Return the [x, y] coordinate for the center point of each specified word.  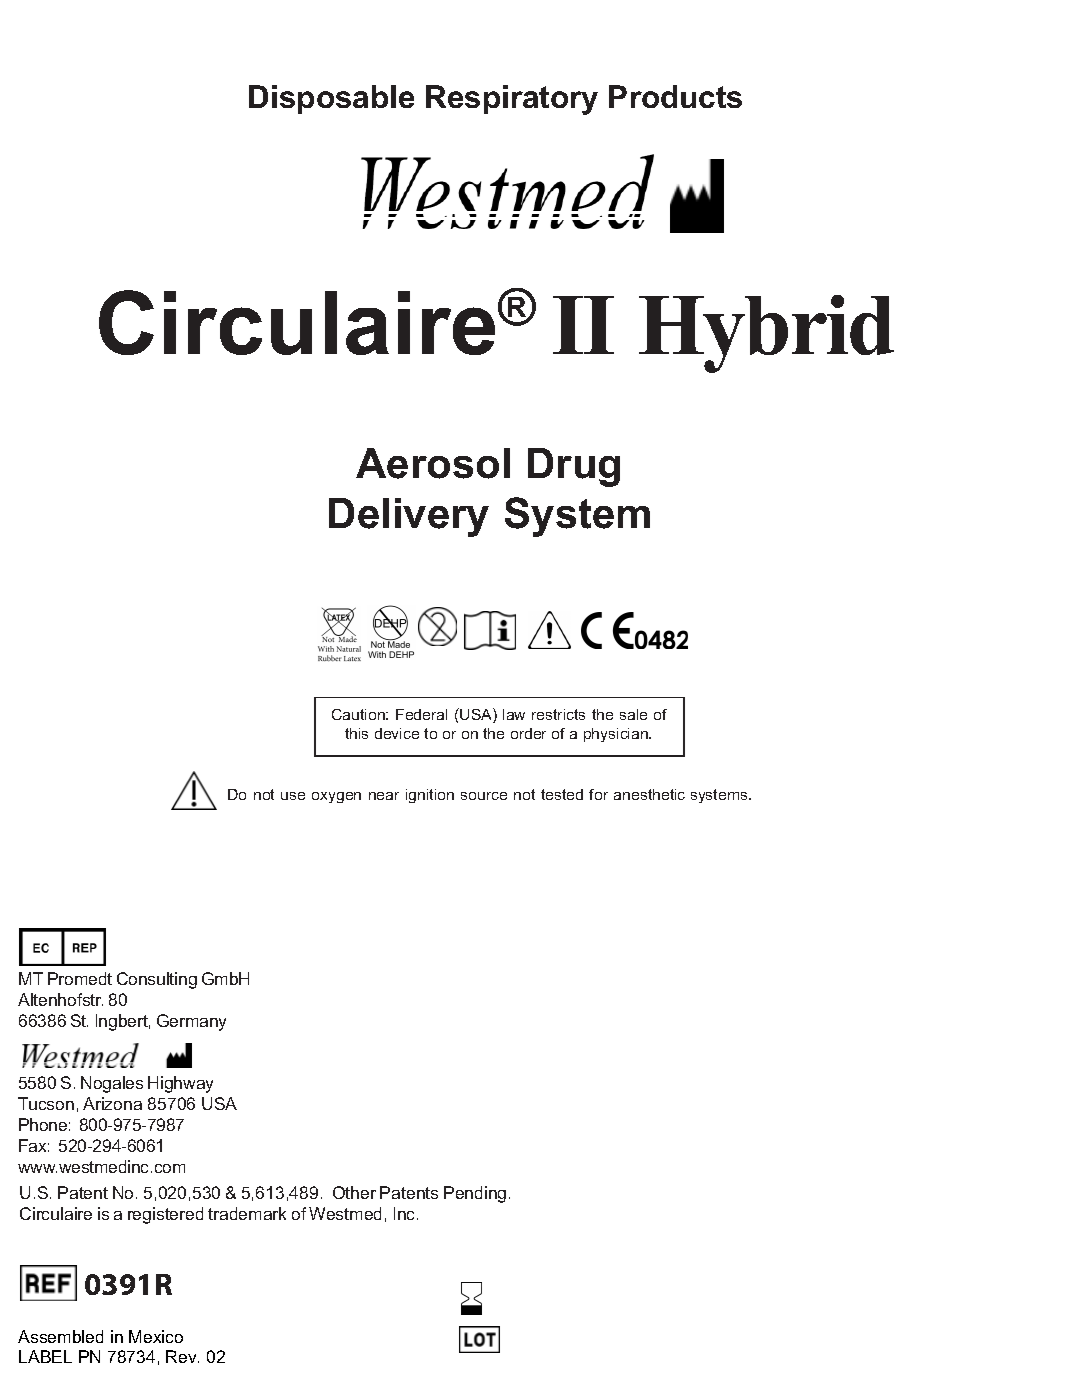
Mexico [156, 1336]
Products [675, 96]
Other [354, 1192]
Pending [475, 1194]
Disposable [331, 99]
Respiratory [512, 100]
